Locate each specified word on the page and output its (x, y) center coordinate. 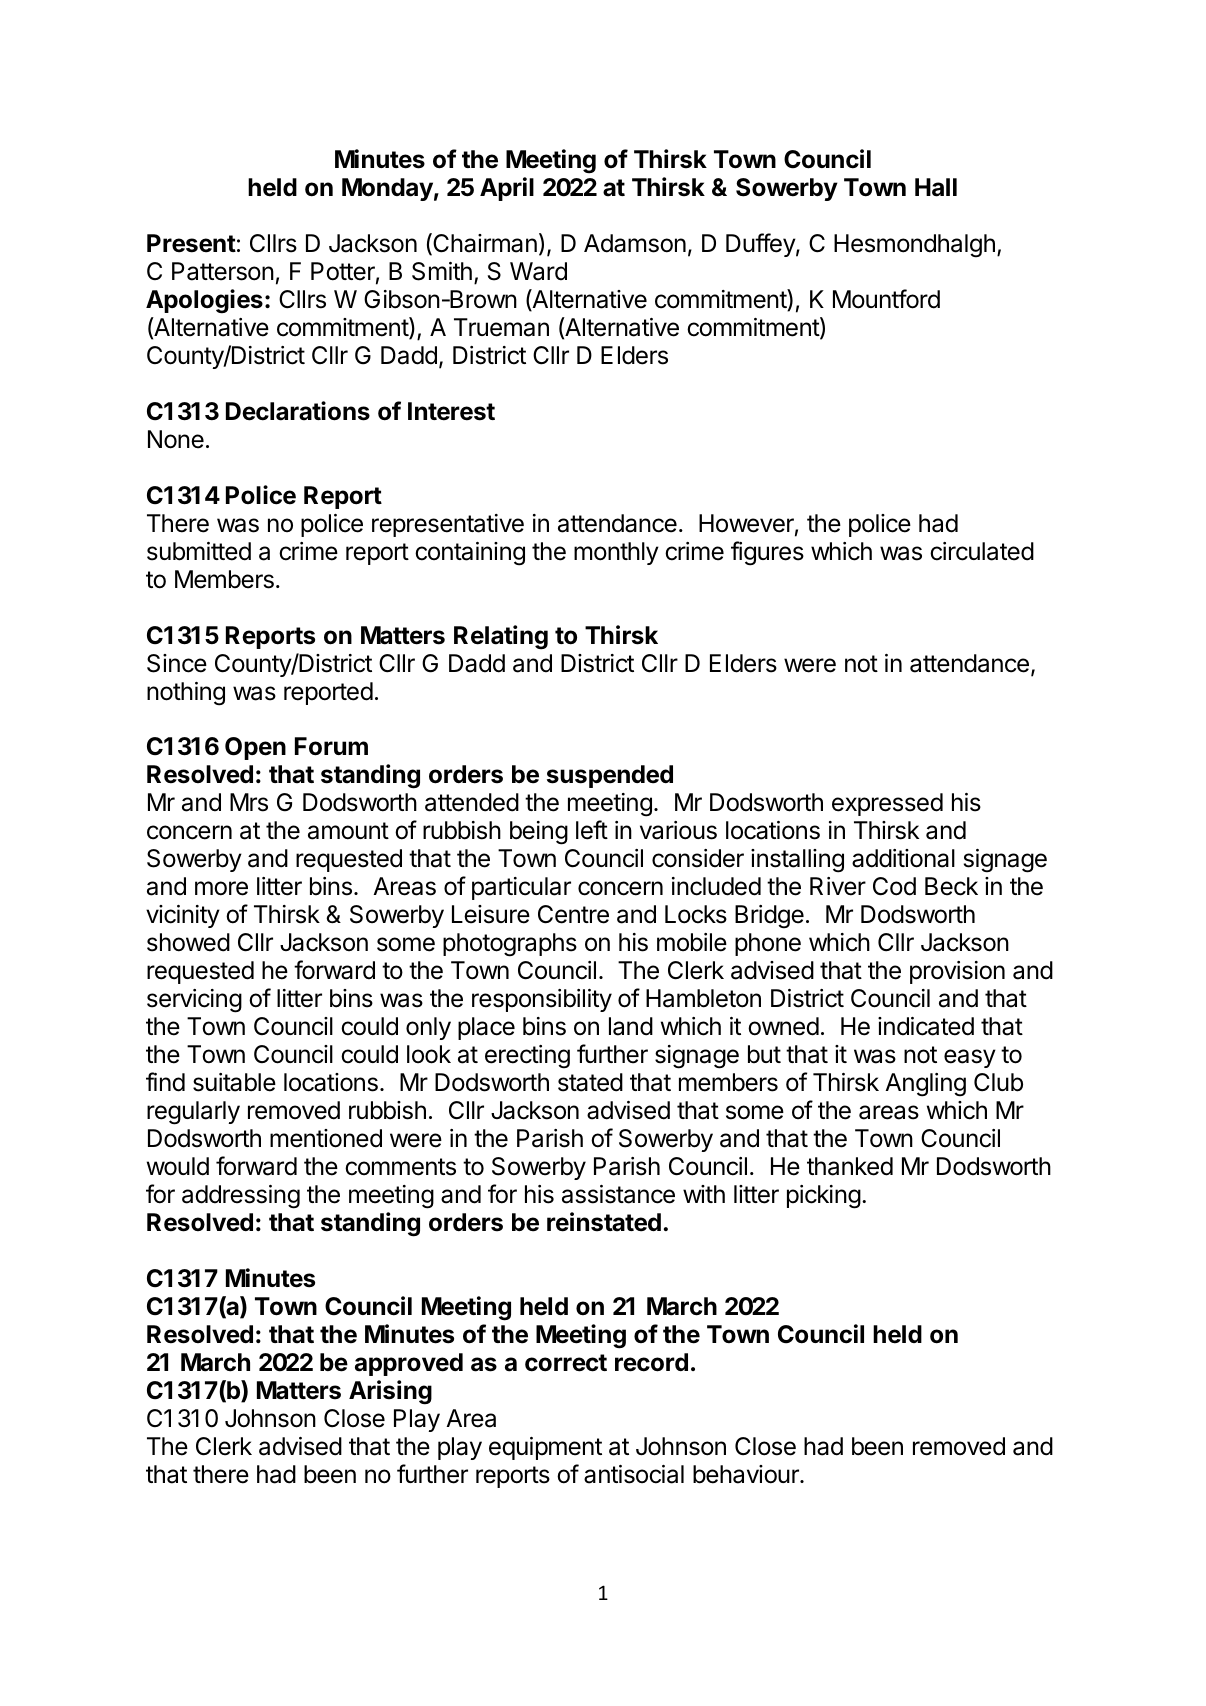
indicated (926, 1026)
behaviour (747, 1474)
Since (177, 663)
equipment (545, 1448)
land (631, 1026)
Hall (936, 187)
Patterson (223, 271)
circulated (982, 551)
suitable (234, 1082)
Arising (390, 1392)
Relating (501, 637)
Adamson (635, 243)
